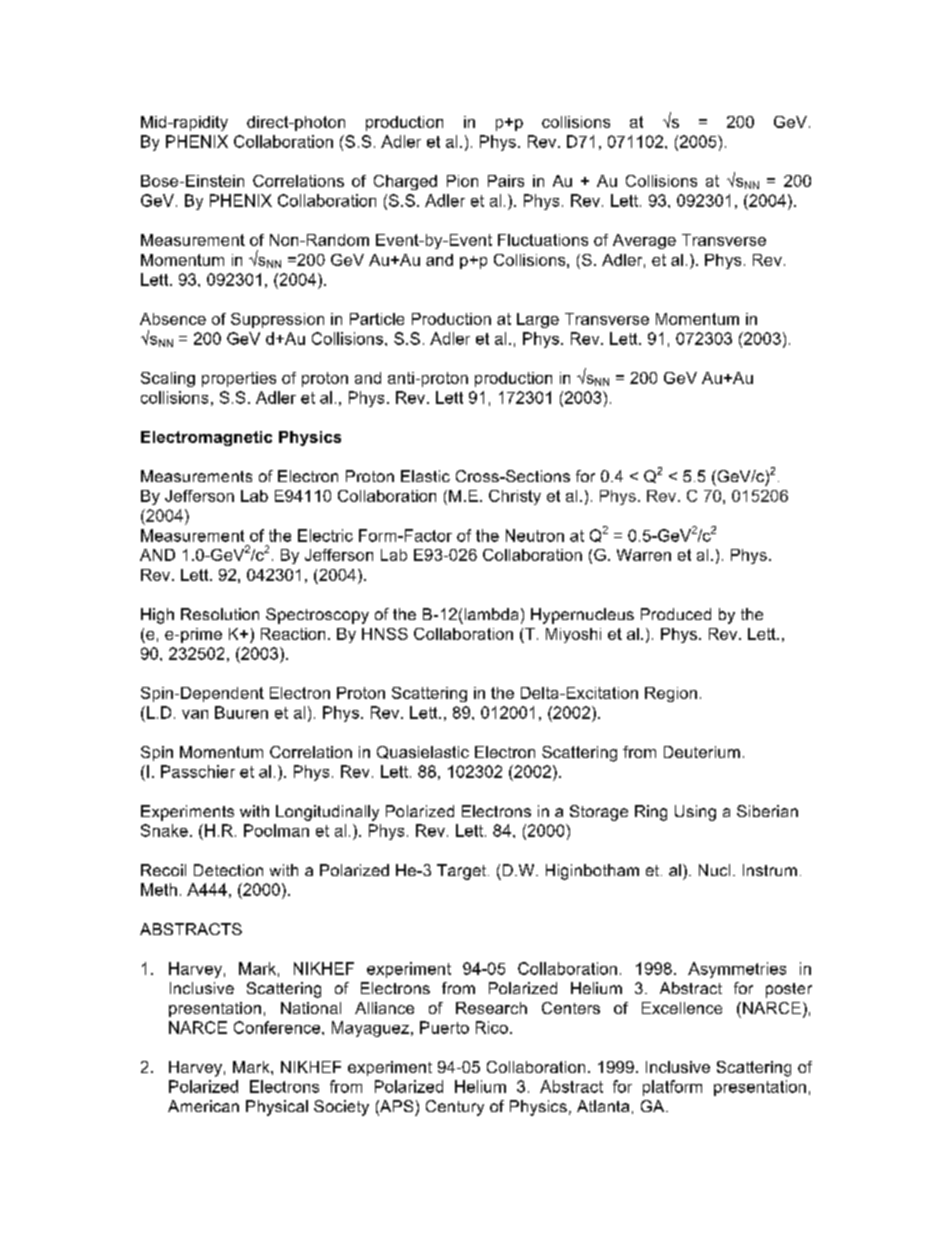 This image has height=1233, width=952. I want to click on Suppression, so click(277, 320).
